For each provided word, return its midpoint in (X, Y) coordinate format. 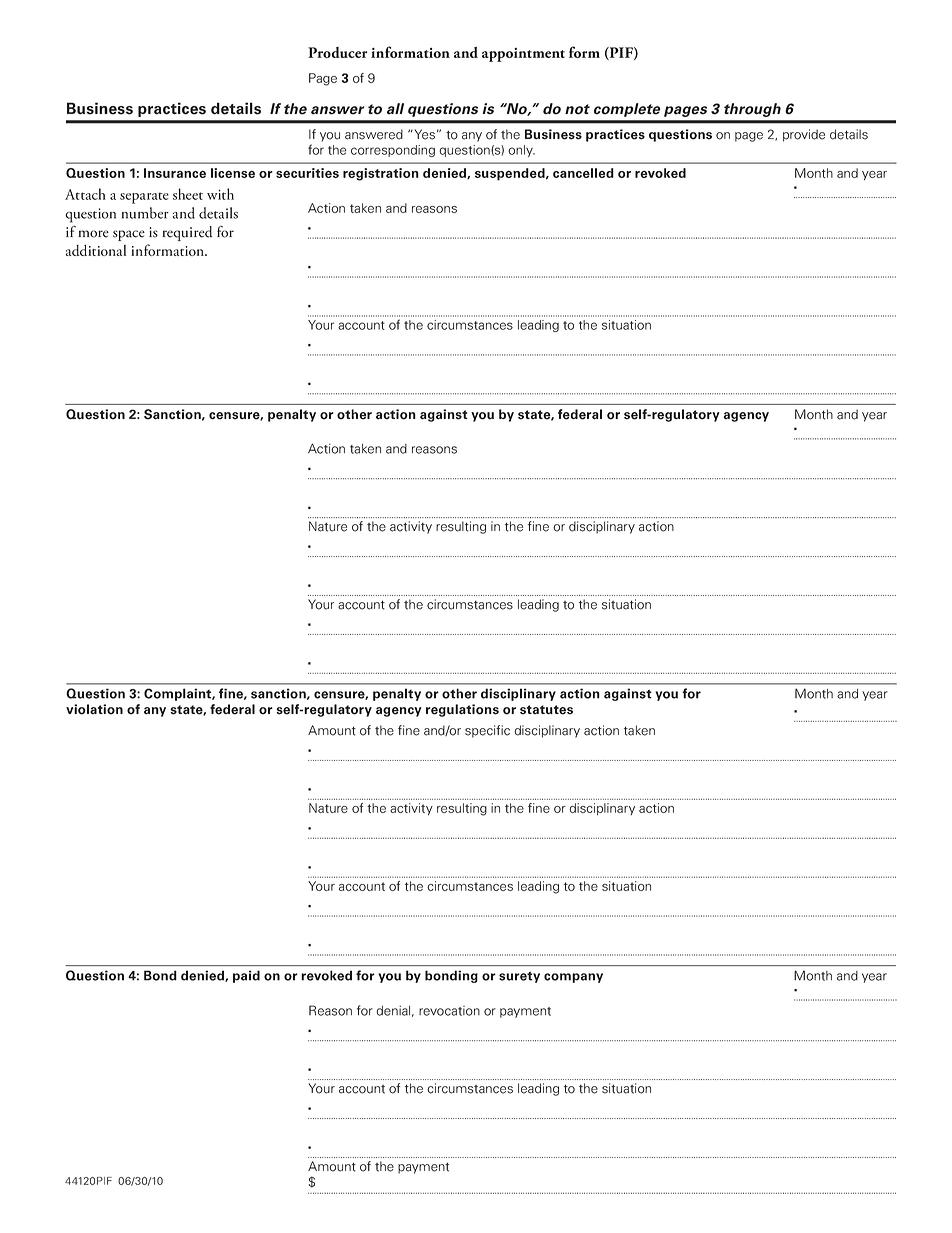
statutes (546, 710)
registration (381, 174)
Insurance (175, 173)
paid (246, 976)
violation (94, 709)
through (752, 110)
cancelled (583, 173)
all (395, 109)
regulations (462, 710)
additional (95, 250)
